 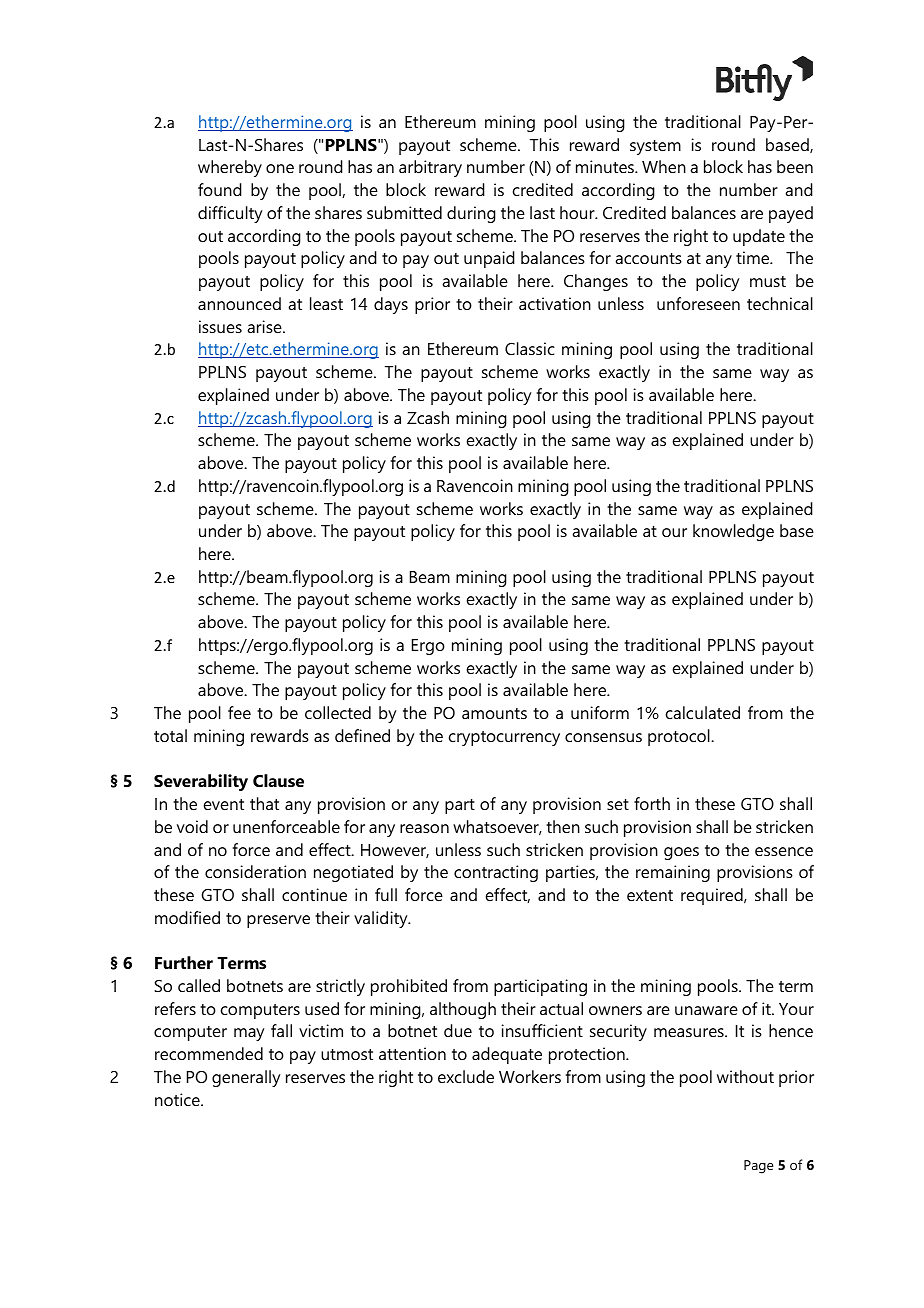 I want to click on arise, so click(x=265, y=326).
